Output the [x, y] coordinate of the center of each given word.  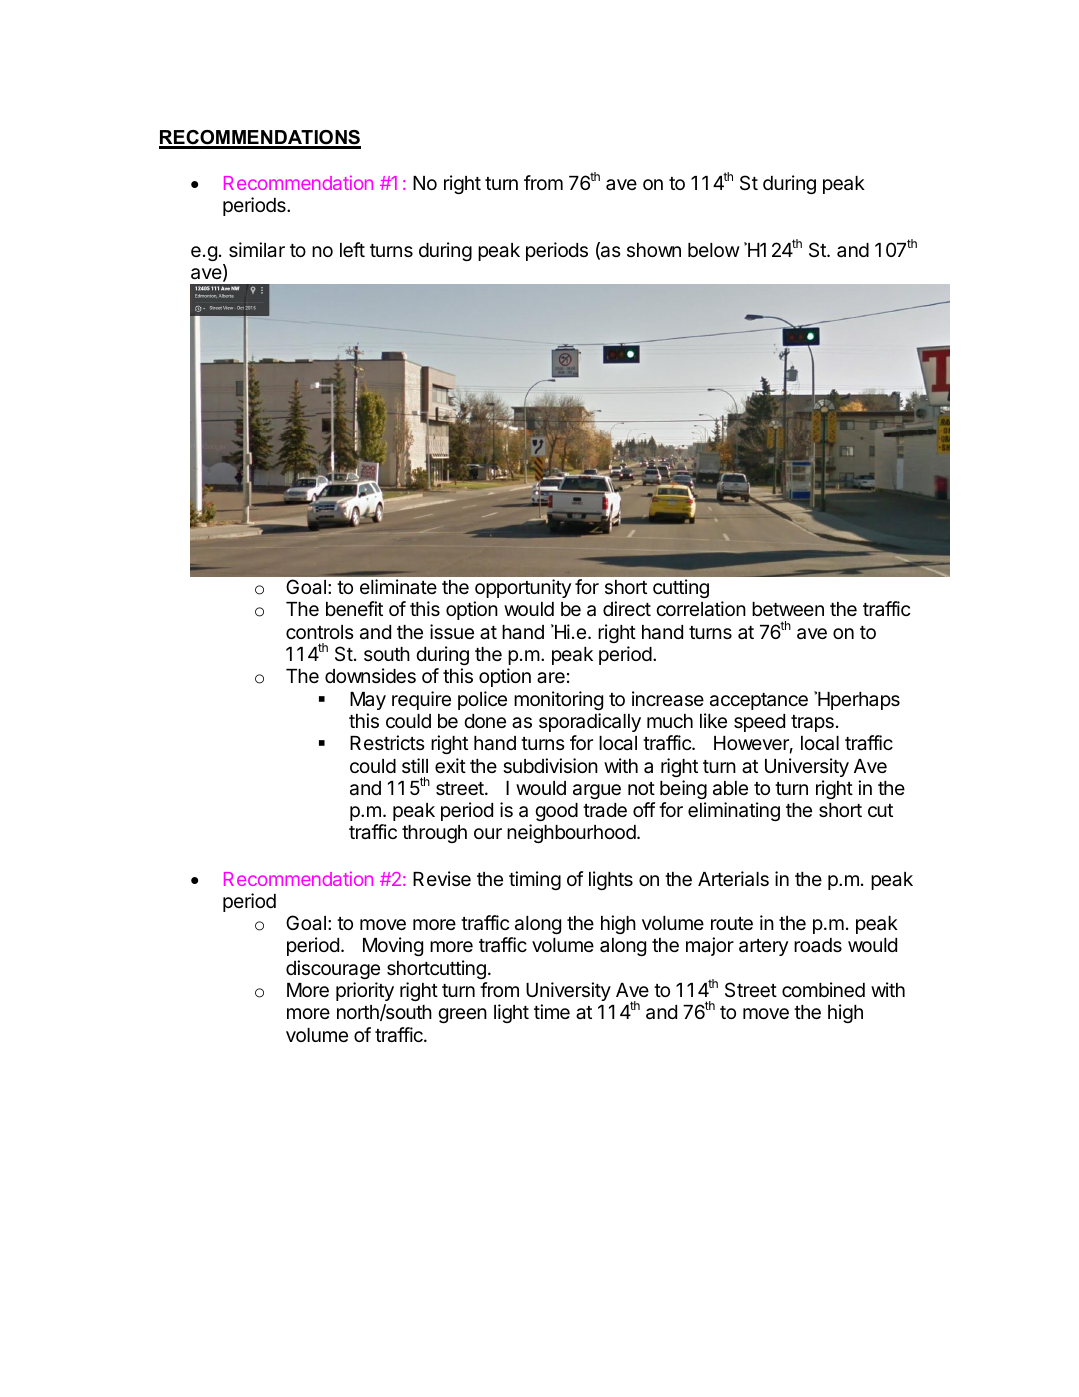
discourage [333, 969]
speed [759, 723]
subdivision [550, 765]
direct [627, 608]
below [714, 250]
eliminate [398, 586]
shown [654, 250]
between [788, 609]
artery [763, 947]
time [552, 1011]
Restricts [387, 742]
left [352, 249]
